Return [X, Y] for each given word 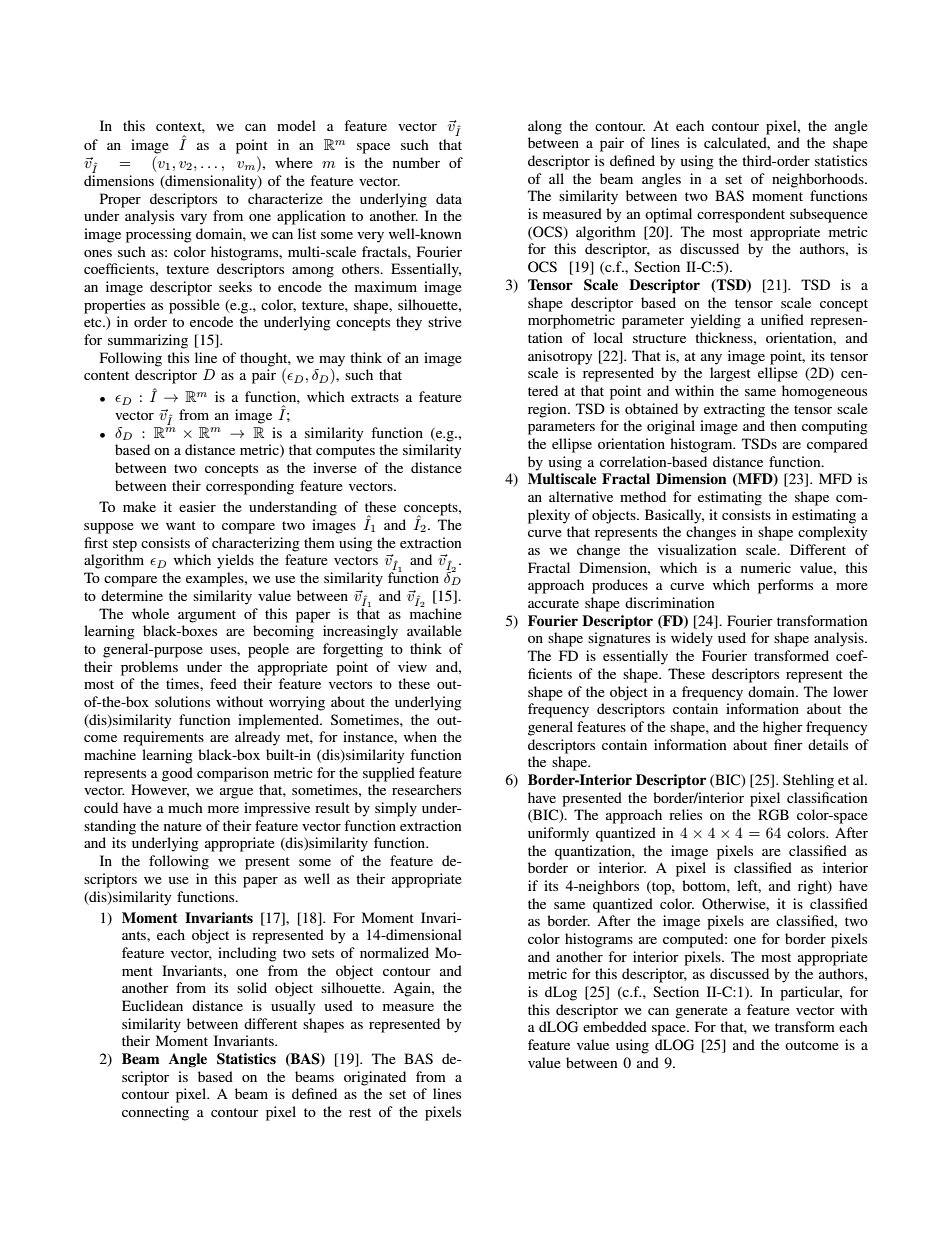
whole [150, 613]
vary [194, 219]
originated [375, 1078]
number [416, 162]
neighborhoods [819, 180]
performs [785, 586]
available [434, 630]
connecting [155, 1113]
